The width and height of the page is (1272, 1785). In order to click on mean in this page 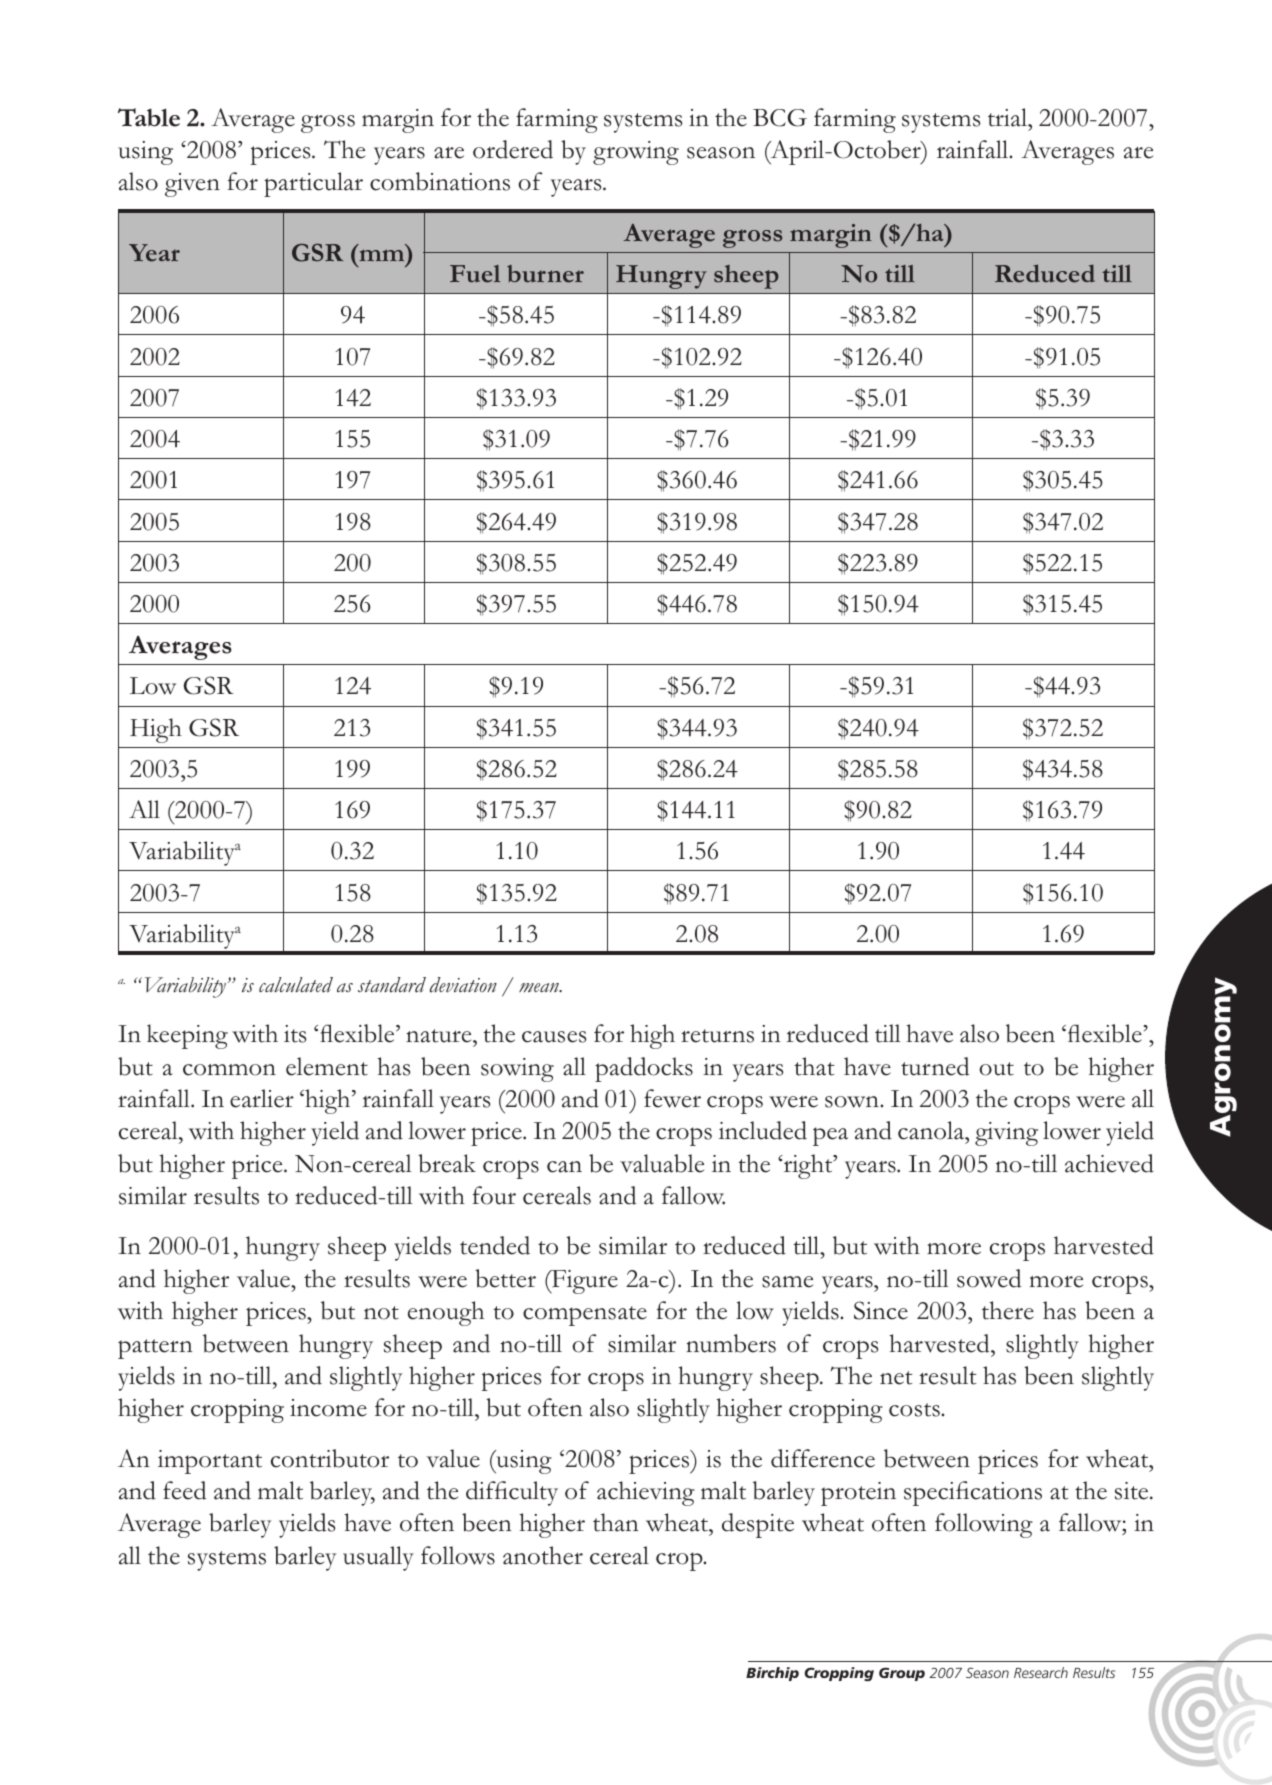, I will do `click(540, 988)`.
